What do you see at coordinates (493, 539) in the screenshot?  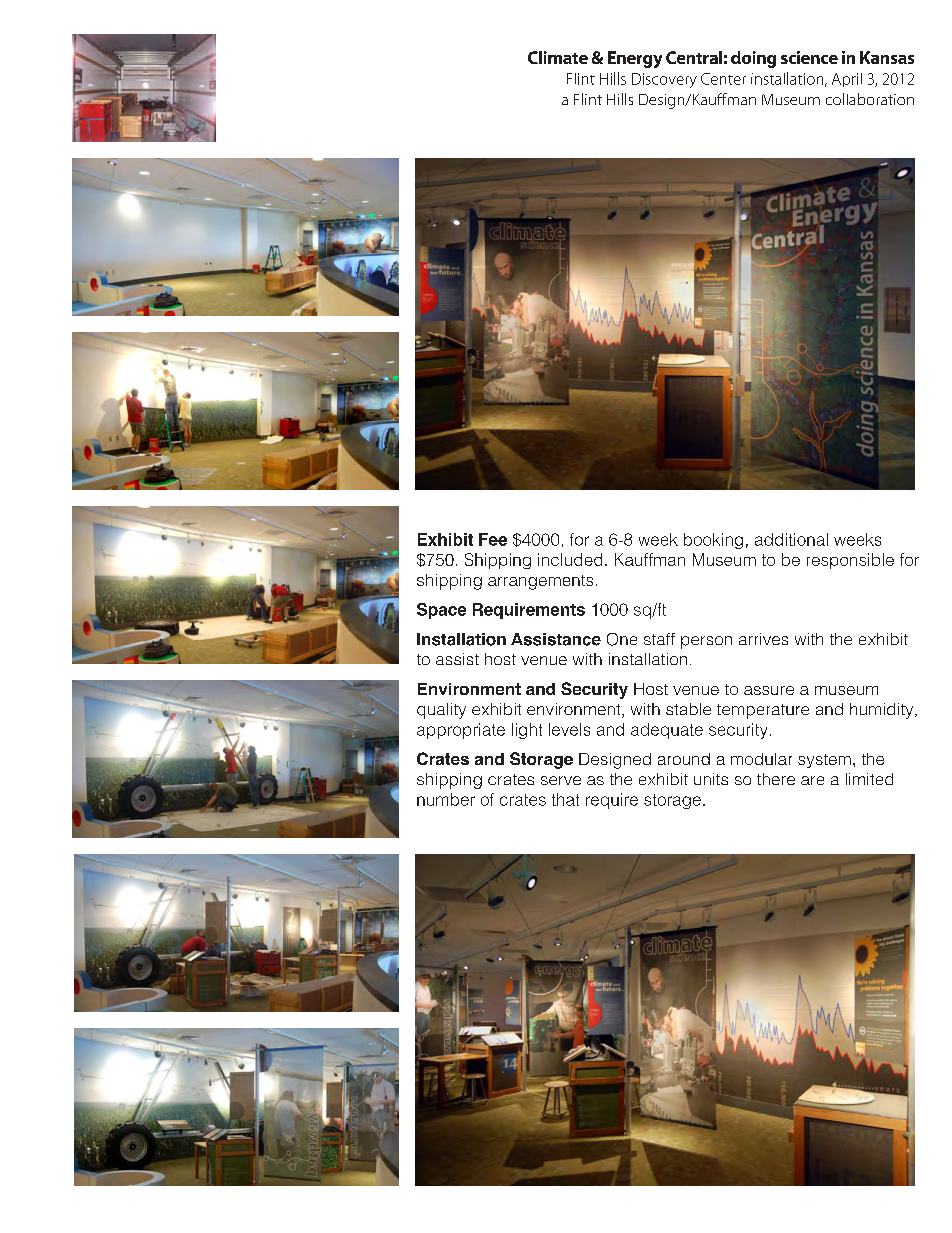 I see `Fee` at bounding box center [493, 539].
